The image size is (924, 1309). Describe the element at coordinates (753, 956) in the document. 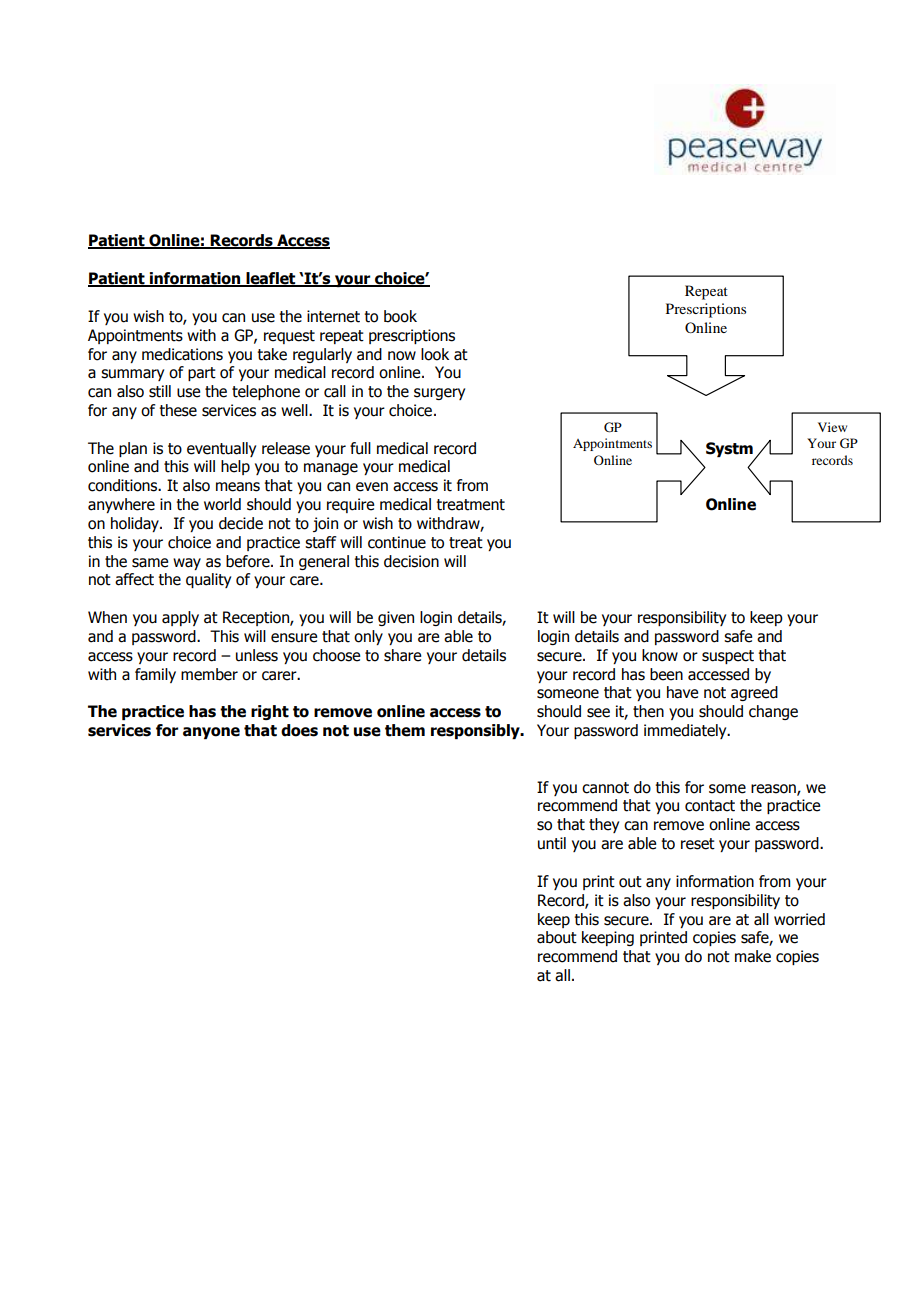

I see `make` at that location.
